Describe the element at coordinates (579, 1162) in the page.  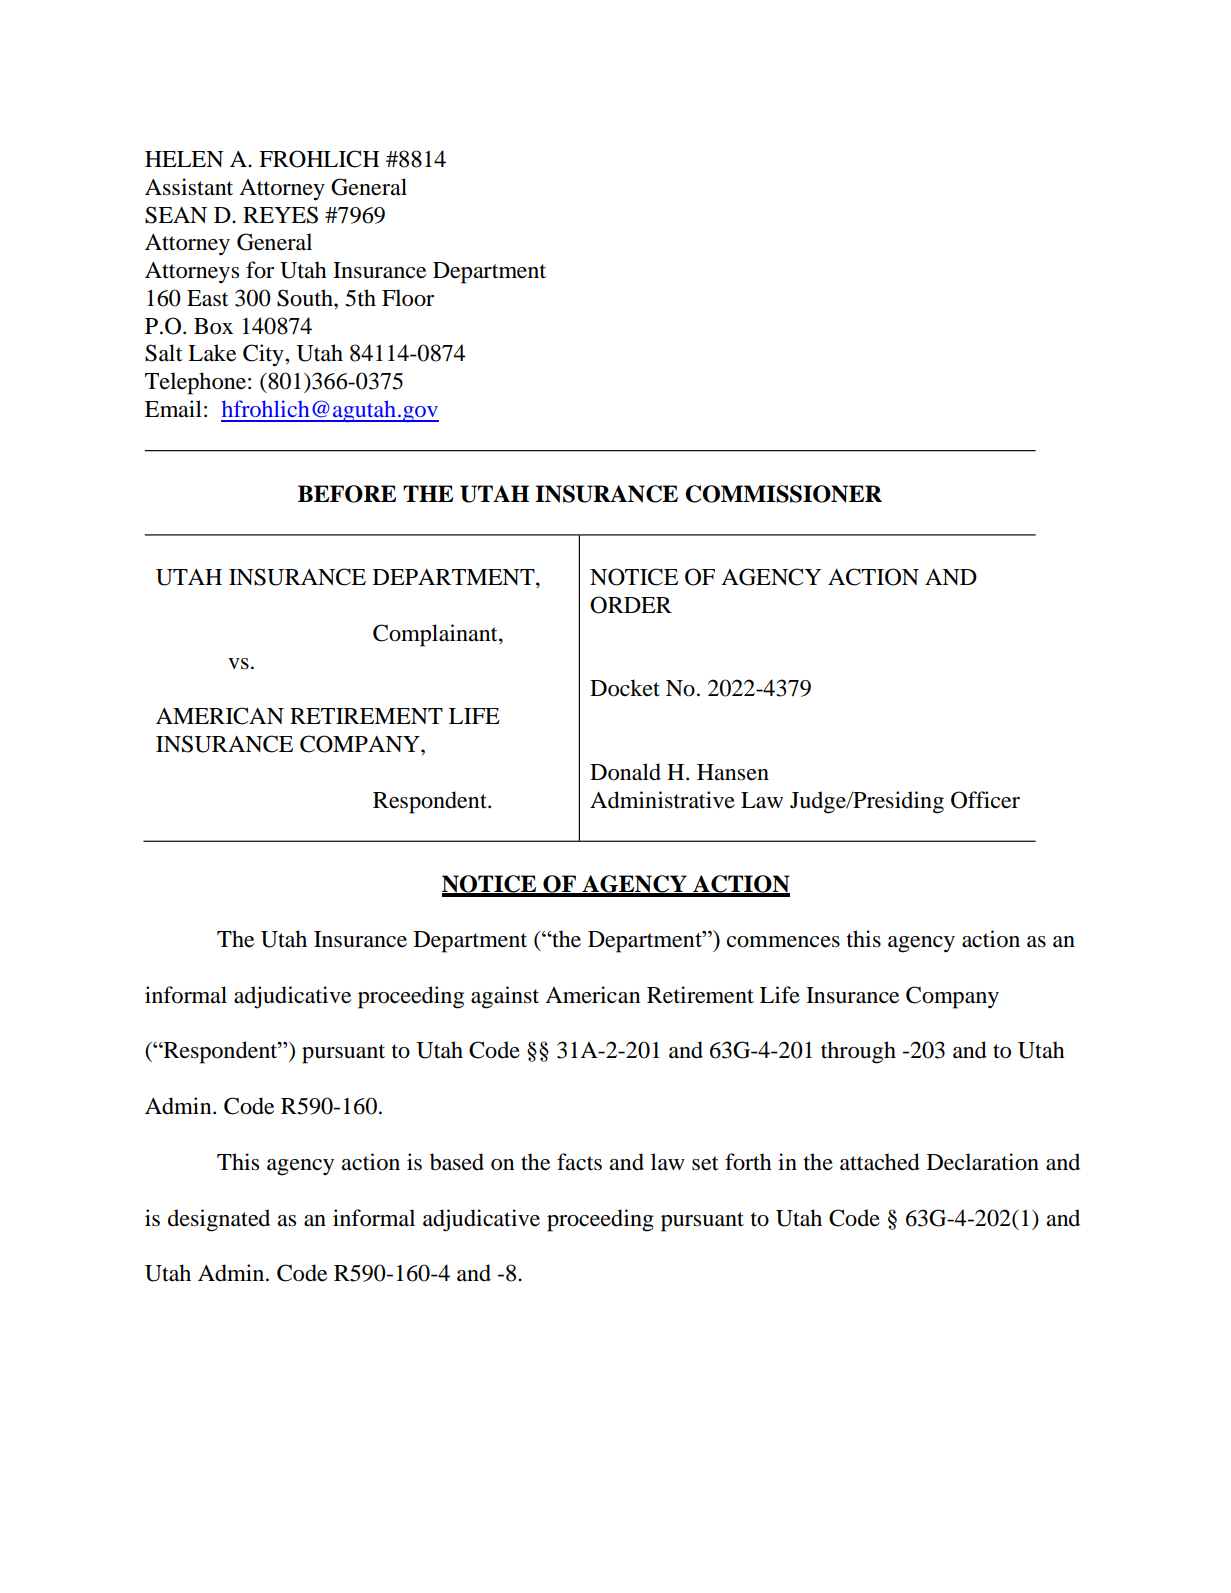
I see `facts` at that location.
